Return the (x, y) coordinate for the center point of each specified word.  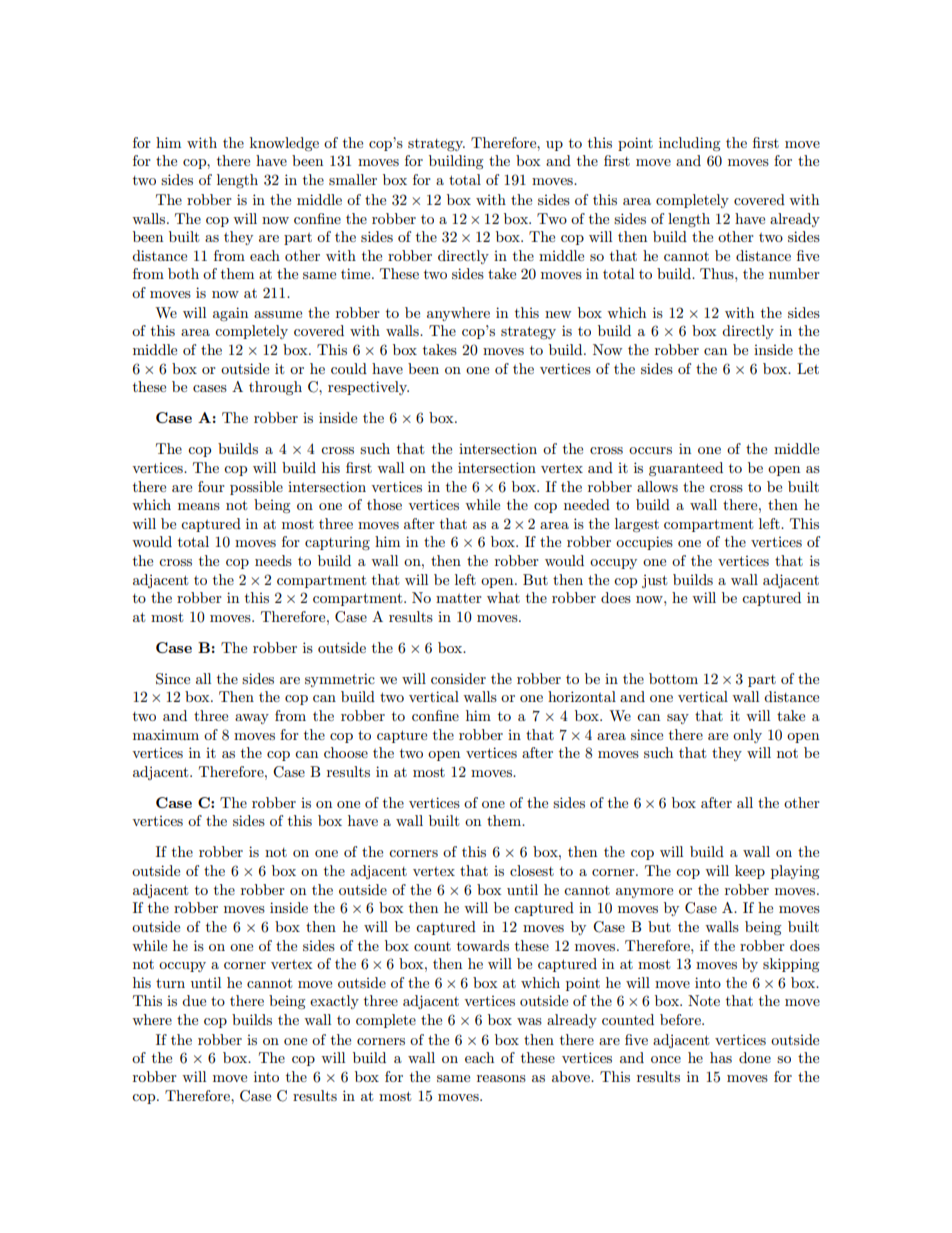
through (275, 388)
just (654, 581)
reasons (501, 1078)
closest (532, 870)
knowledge (284, 144)
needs (273, 560)
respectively (368, 388)
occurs (650, 450)
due (194, 1000)
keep (750, 872)
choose (346, 752)
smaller (353, 179)
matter (459, 598)
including (690, 144)
